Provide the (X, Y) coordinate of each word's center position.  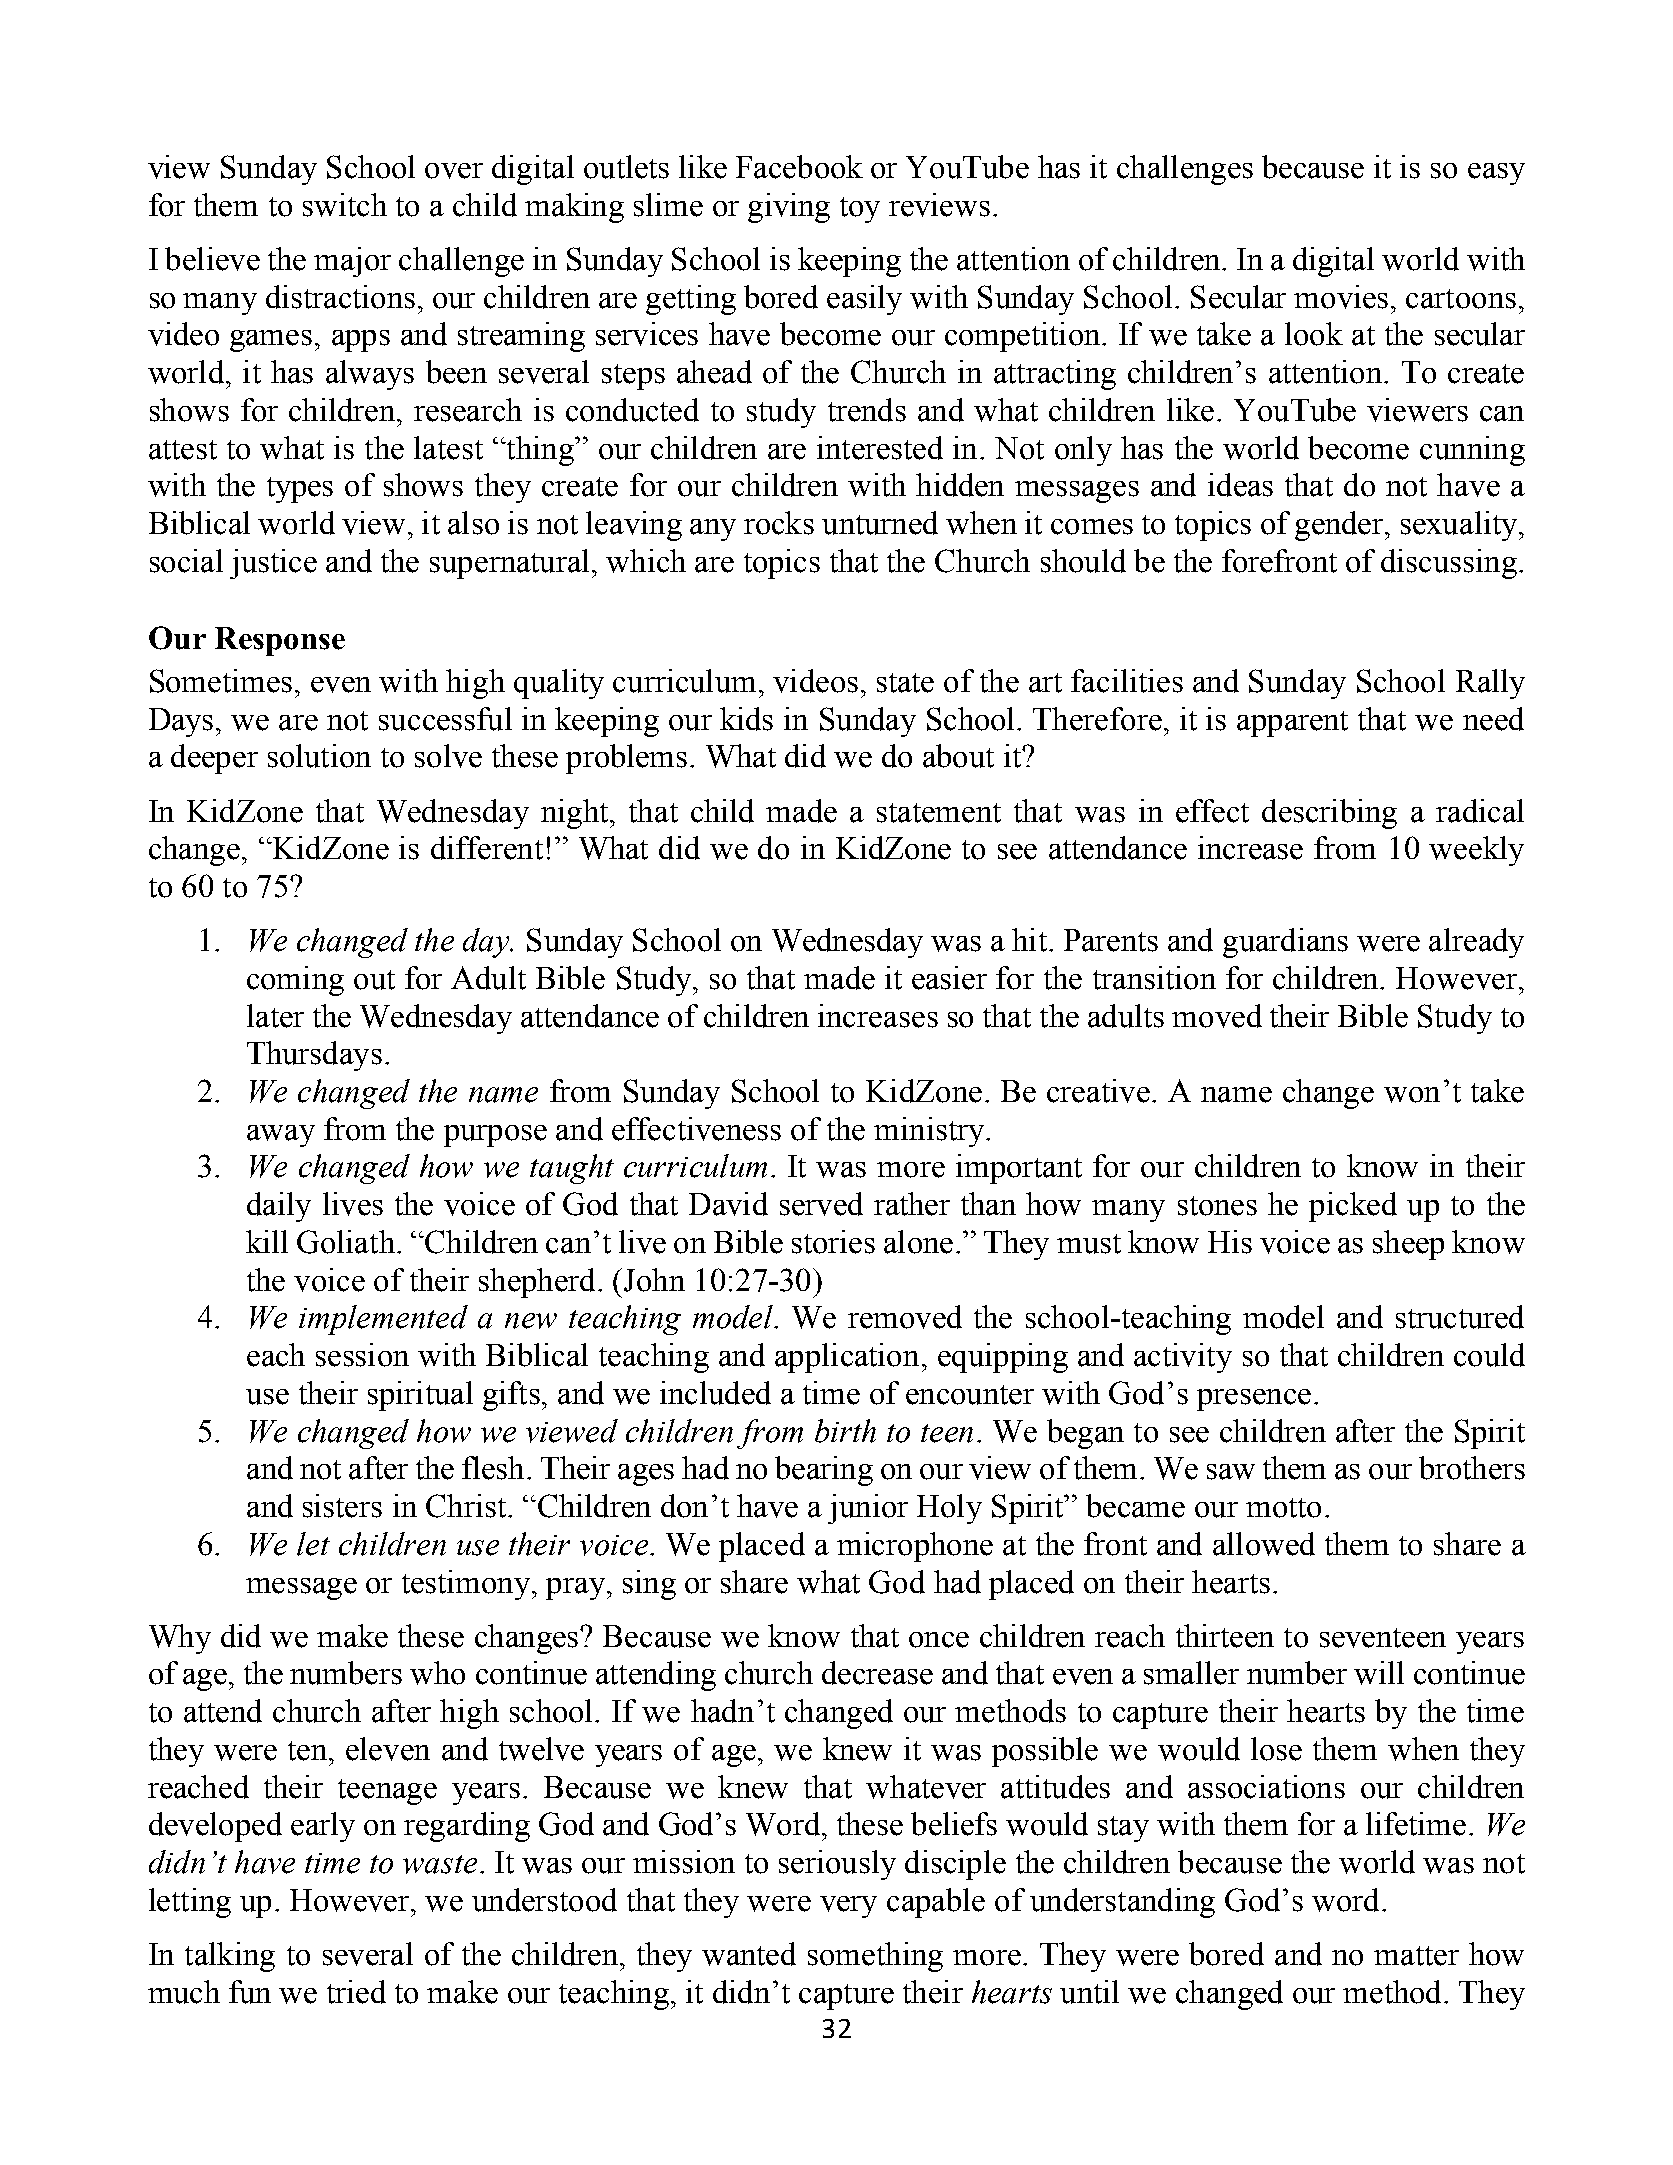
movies (1341, 297)
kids (746, 719)
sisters (342, 1506)
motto (1283, 1508)
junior (868, 1509)
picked (1353, 1207)
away (281, 1136)
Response (280, 641)
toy (860, 210)
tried (356, 1992)
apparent (1292, 724)
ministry (929, 1132)
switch (345, 205)
